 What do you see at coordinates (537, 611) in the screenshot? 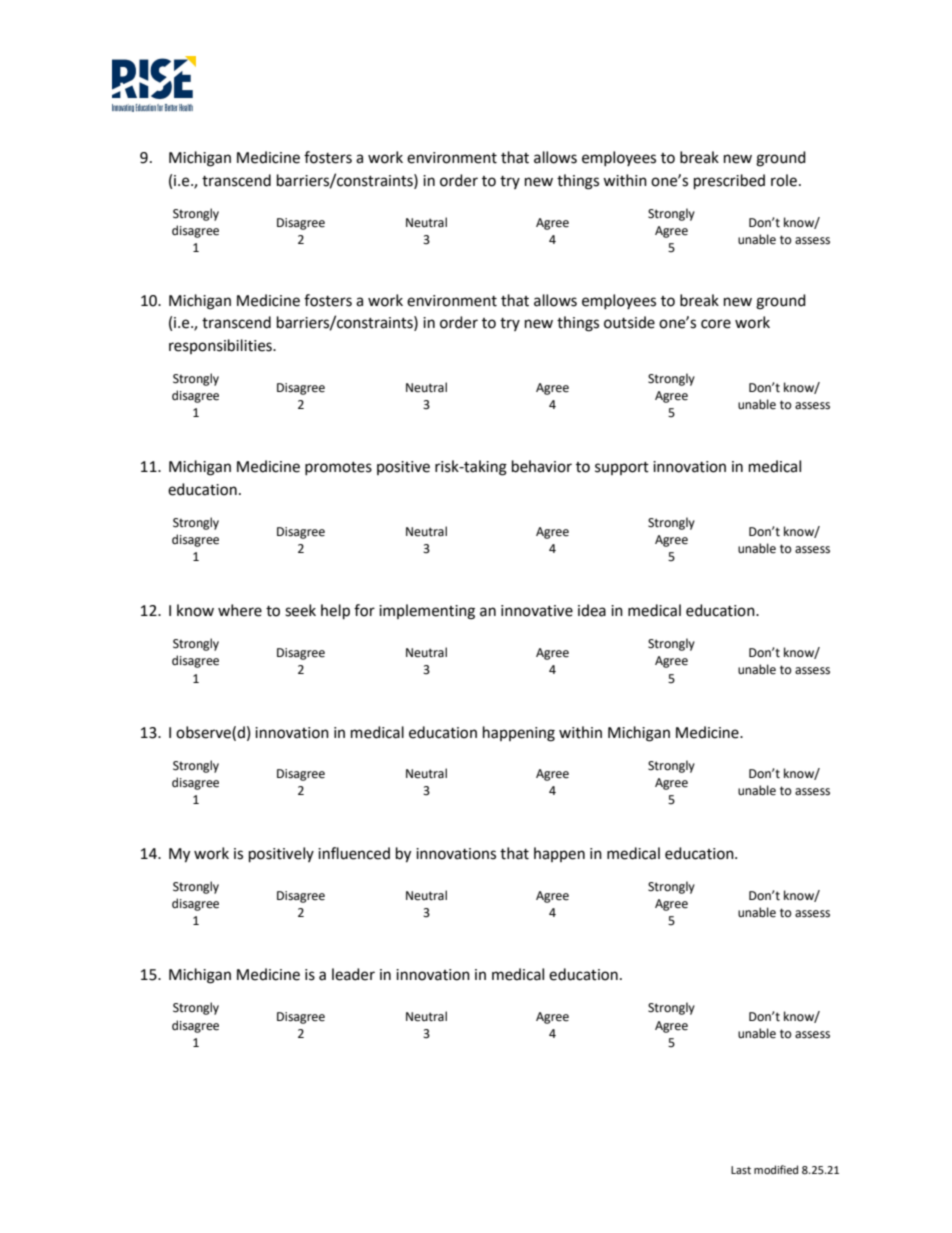
I see `innovative` at bounding box center [537, 611].
